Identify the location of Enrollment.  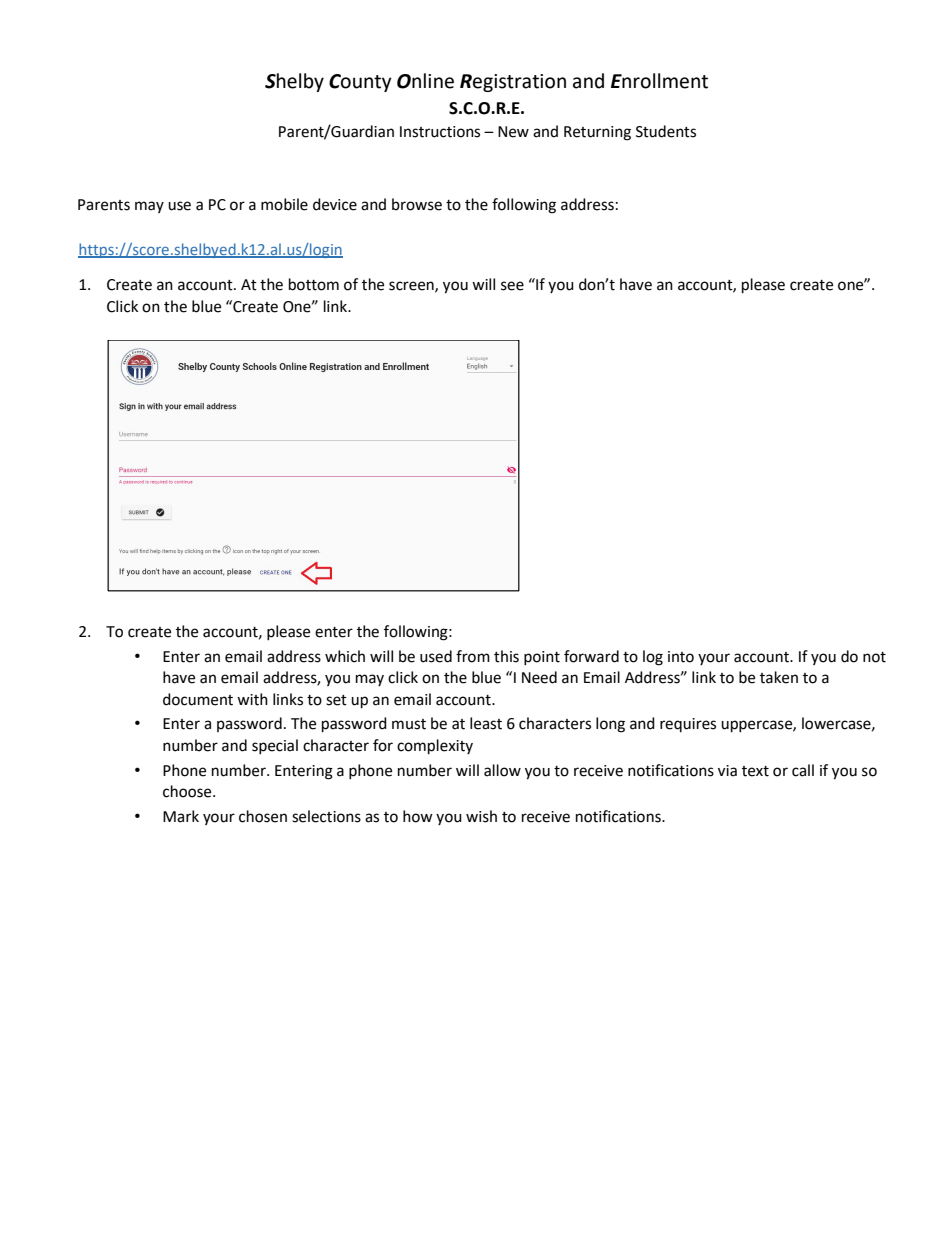
(659, 81).
